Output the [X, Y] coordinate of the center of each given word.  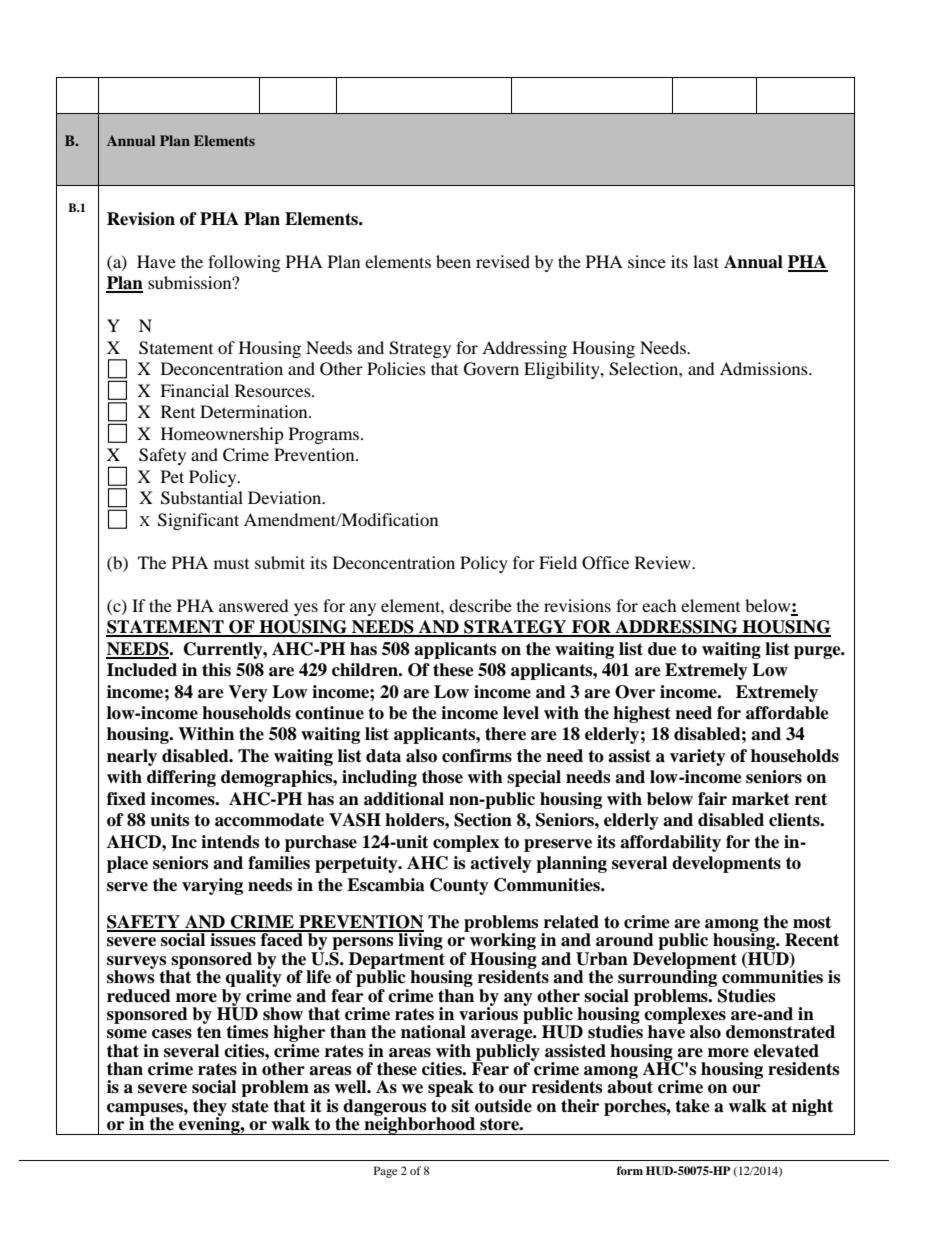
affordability [670, 843]
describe [480, 605]
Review [664, 562]
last [706, 261]
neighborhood [420, 1125]
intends [230, 842]
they [210, 1108]
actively [501, 864]
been [453, 261]
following [244, 263]
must [231, 564]
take [692, 1106]
